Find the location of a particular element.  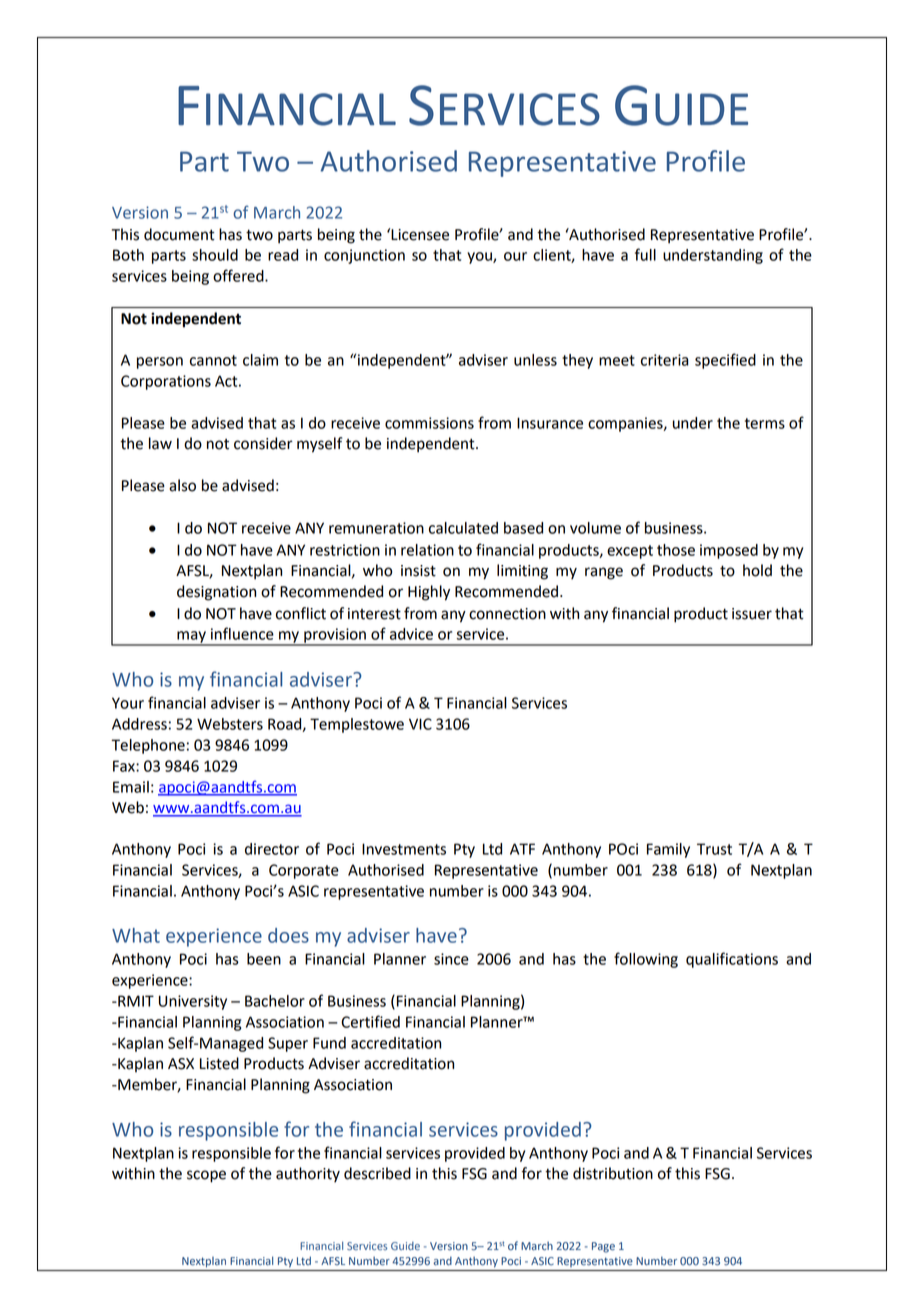

scope is located at coordinates (206, 1176).
